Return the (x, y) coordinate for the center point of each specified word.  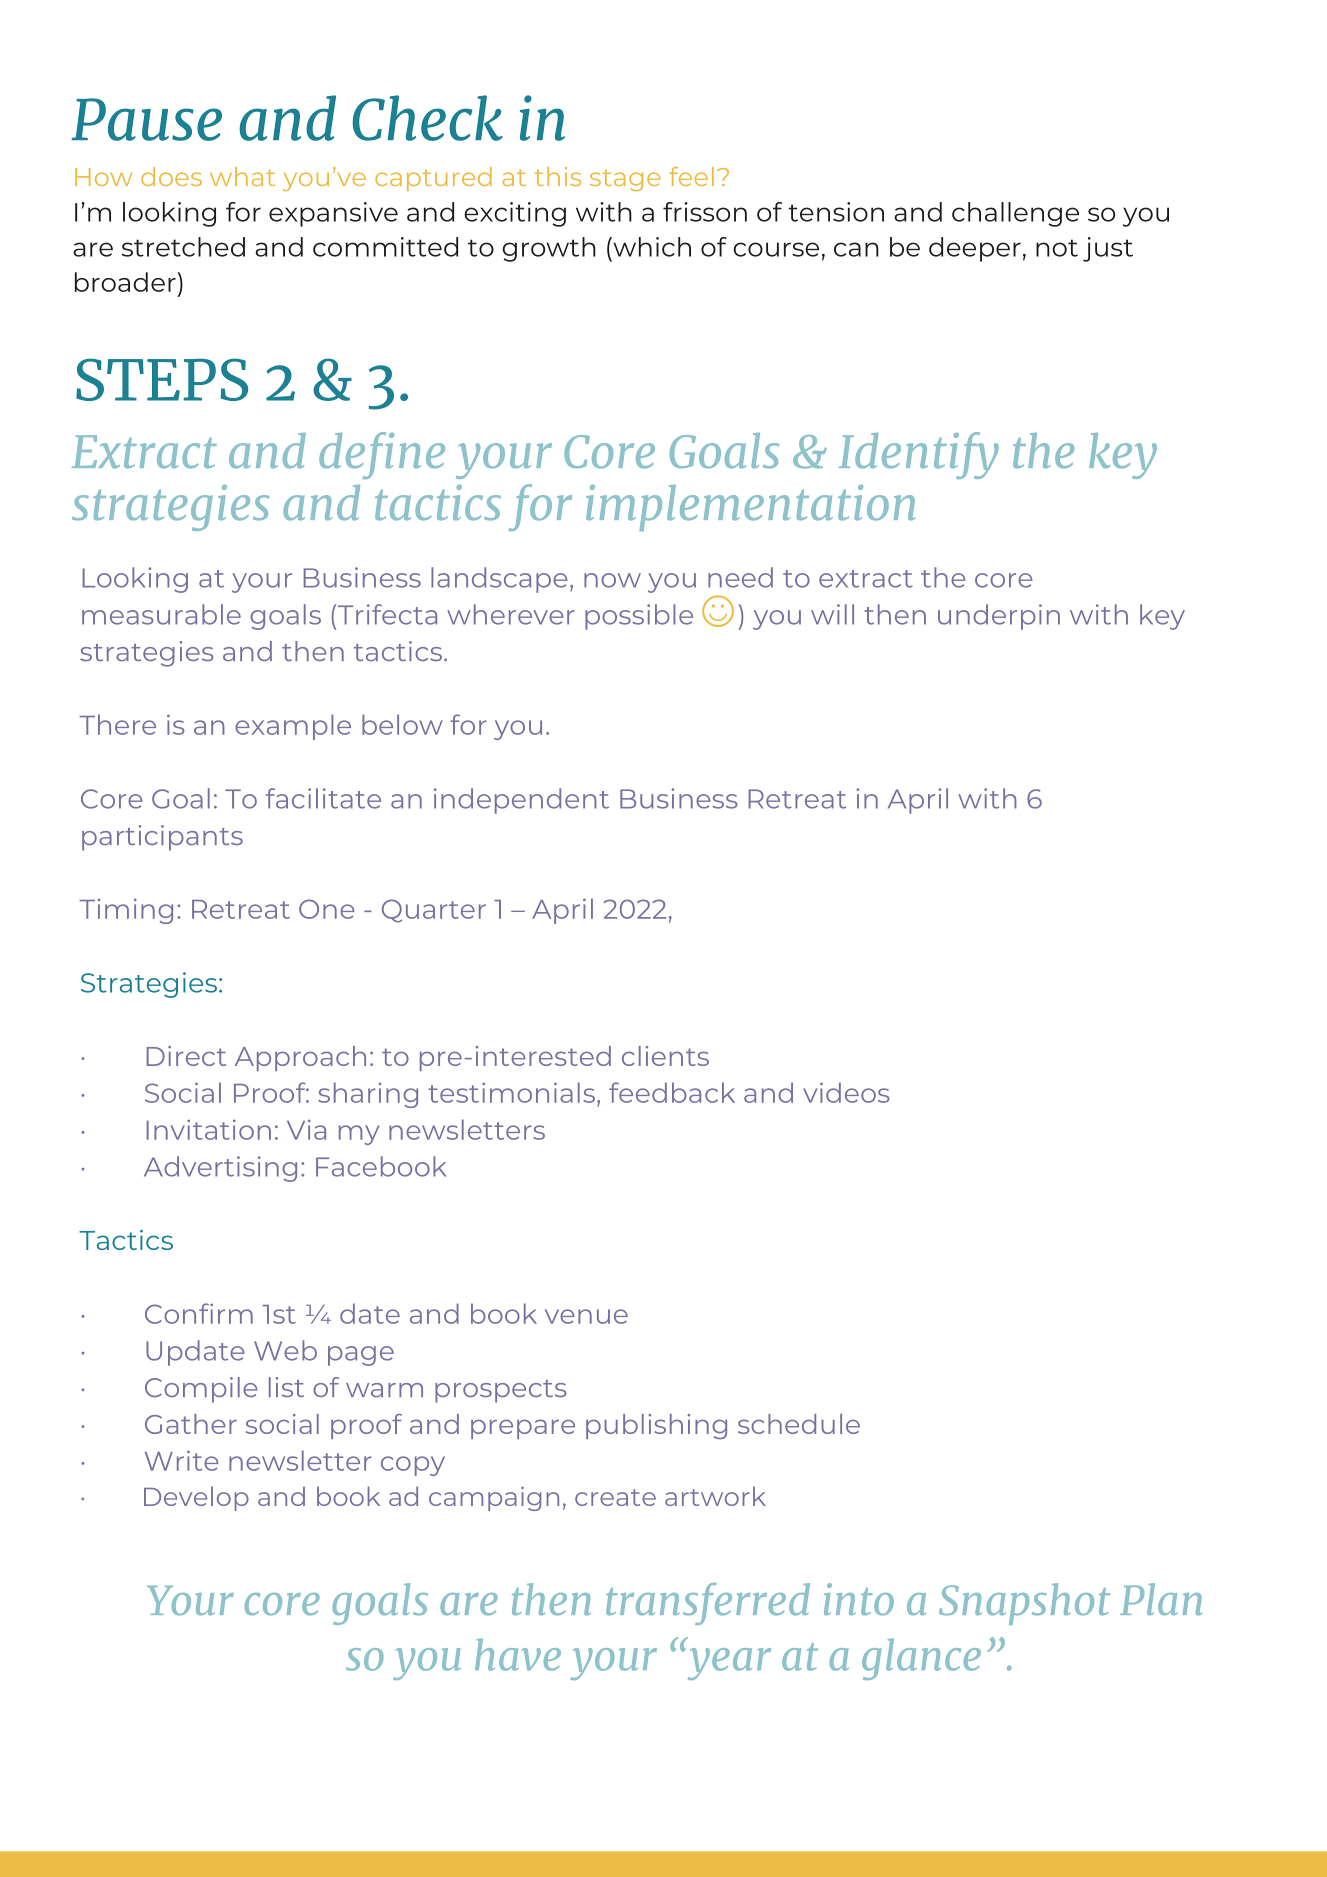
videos (846, 1092)
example (293, 727)
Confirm (199, 1313)
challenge (1015, 214)
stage (625, 180)
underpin (999, 617)
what (242, 176)
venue (586, 1316)
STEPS (162, 379)
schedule (799, 1424)
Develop (196, 1498)
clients (665, 1056)
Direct (186, 1056)
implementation (751, 508)
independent (521, 801)
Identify (919, 455)
